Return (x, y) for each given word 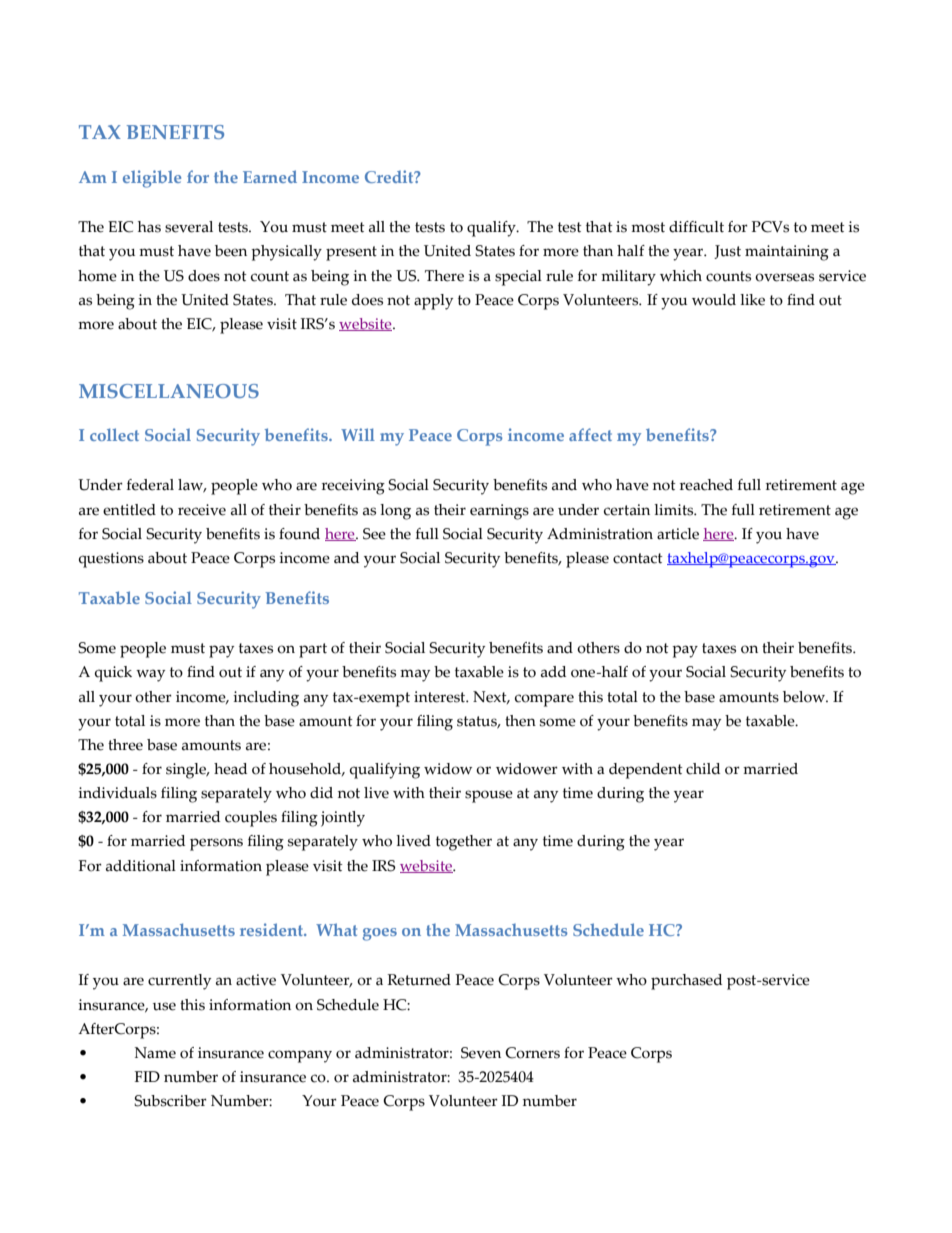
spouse (489, 796)
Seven (481, 1053)
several (189, 227)
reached (706, 485)
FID (147, 1076)
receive (202, 510)
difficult (696, 227)
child (703, 769)
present (351, 253)
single (187, 771)
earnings (499, 512)
